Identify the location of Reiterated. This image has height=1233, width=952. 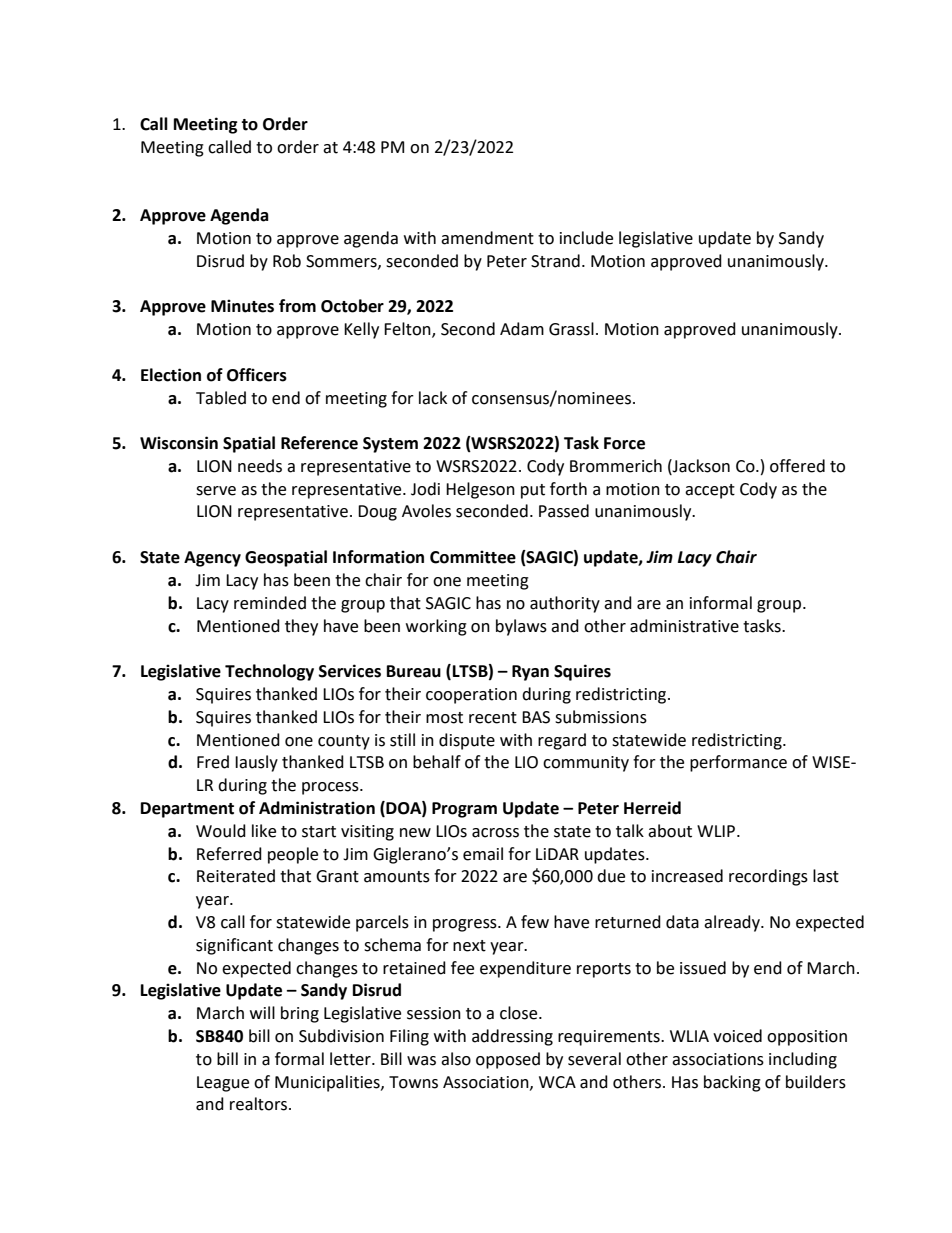
(236, 876).
